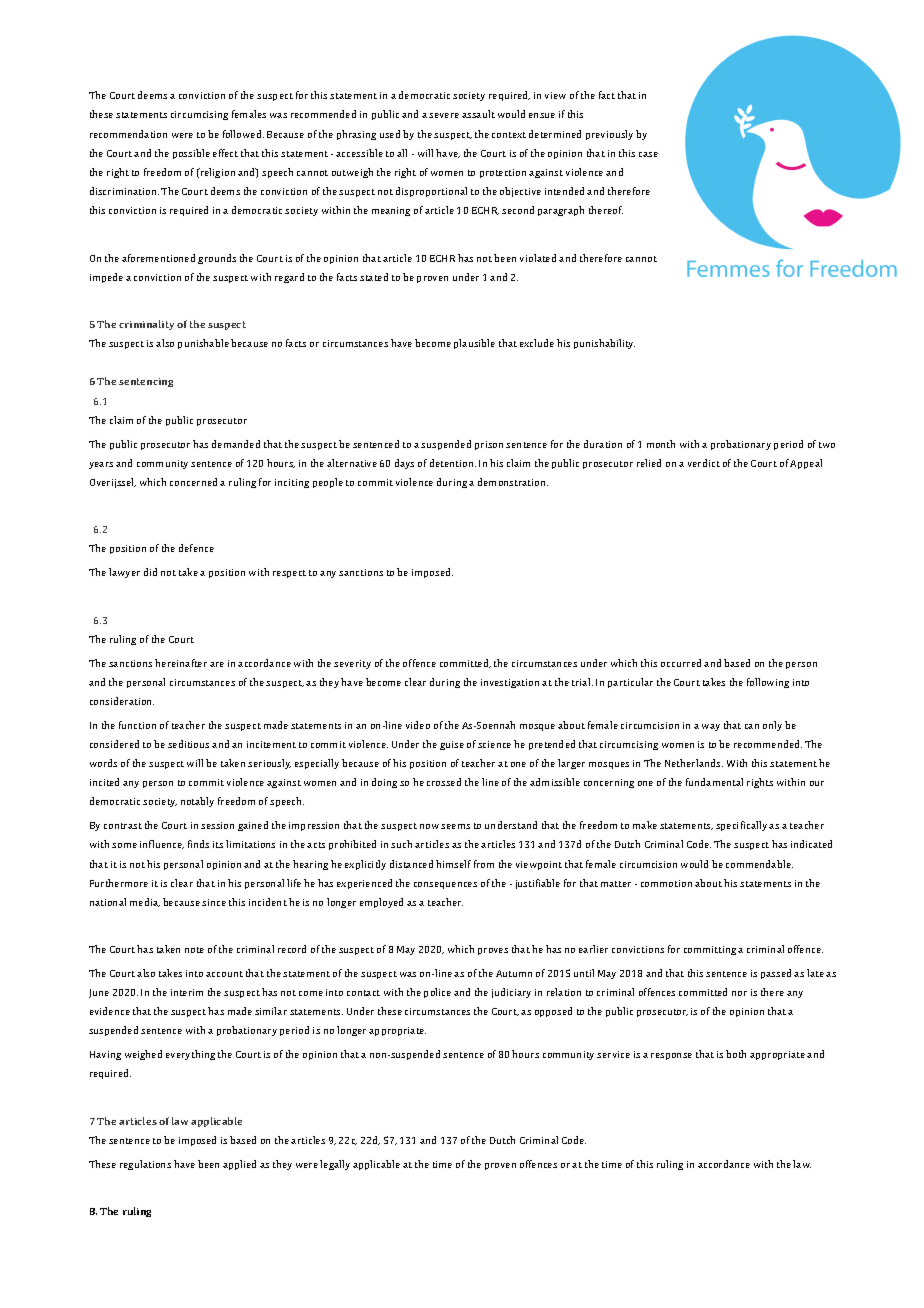  Describe the element at coordinates (444, 115) in the image. I see `severe` at that location.
